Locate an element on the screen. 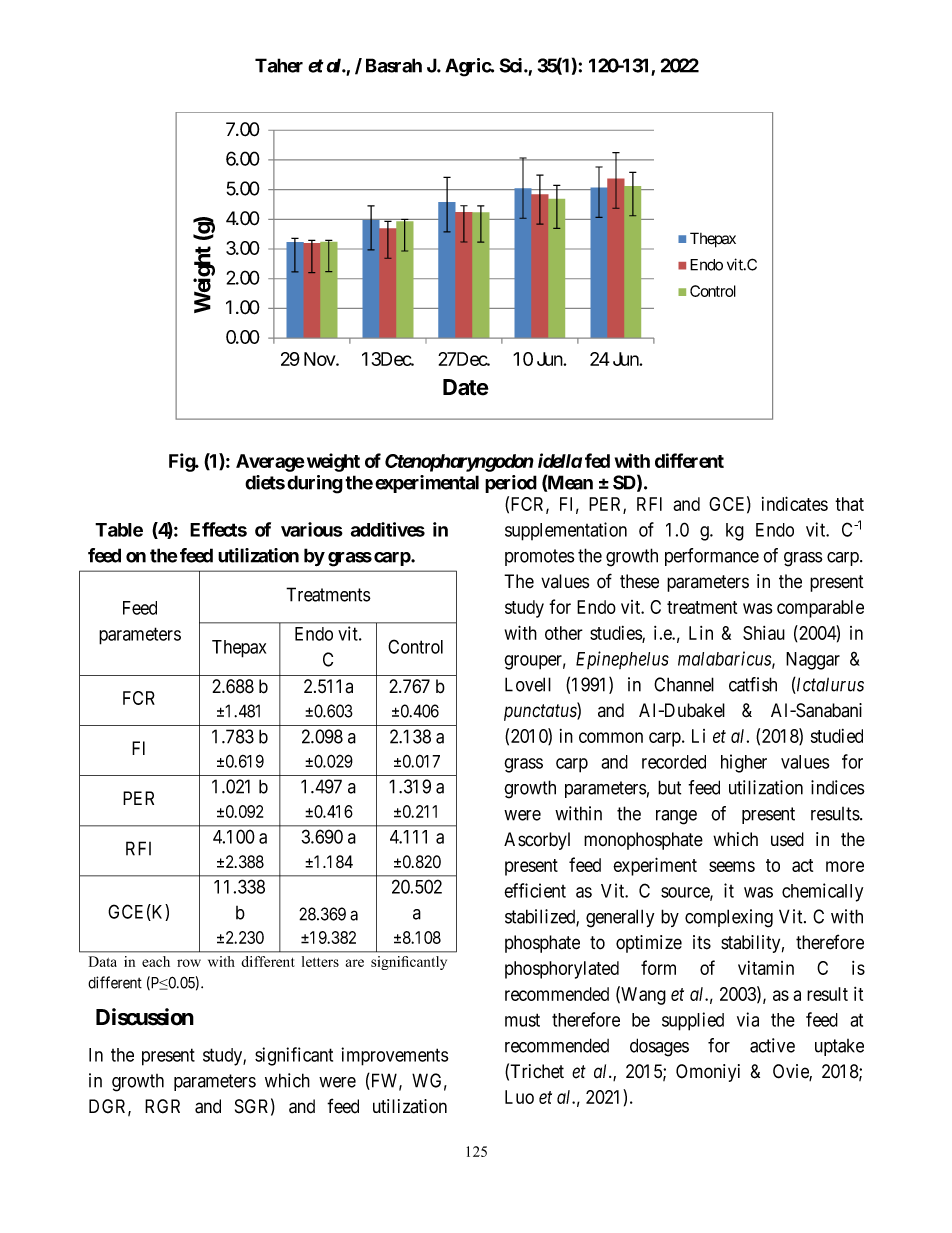 Image resolution: width=952 pixels, height=1233 pixels. period is located at coordinates (511, 484).
